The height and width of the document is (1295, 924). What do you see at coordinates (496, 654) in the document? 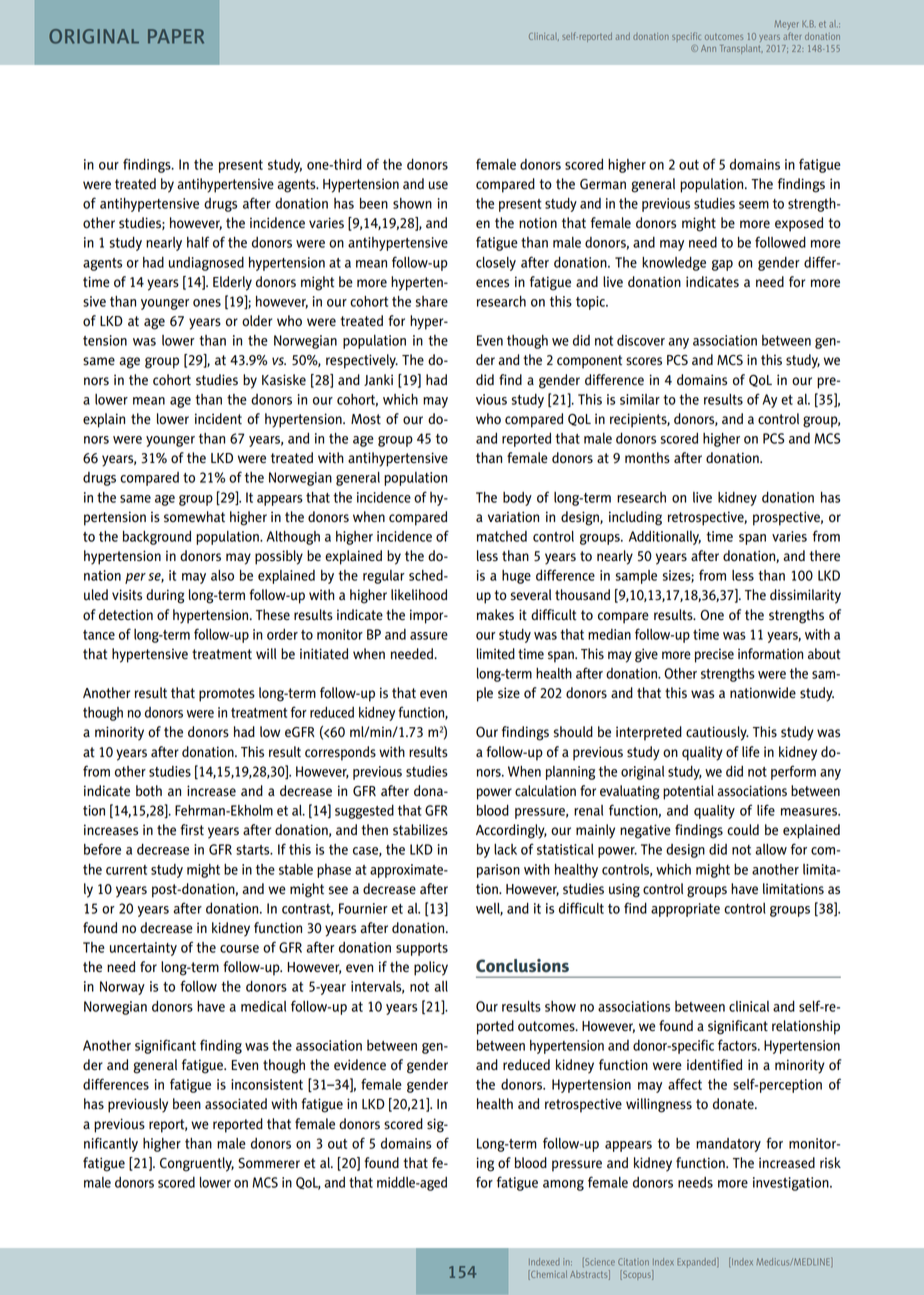
I see `limited` at bounding box center [496, 654].
